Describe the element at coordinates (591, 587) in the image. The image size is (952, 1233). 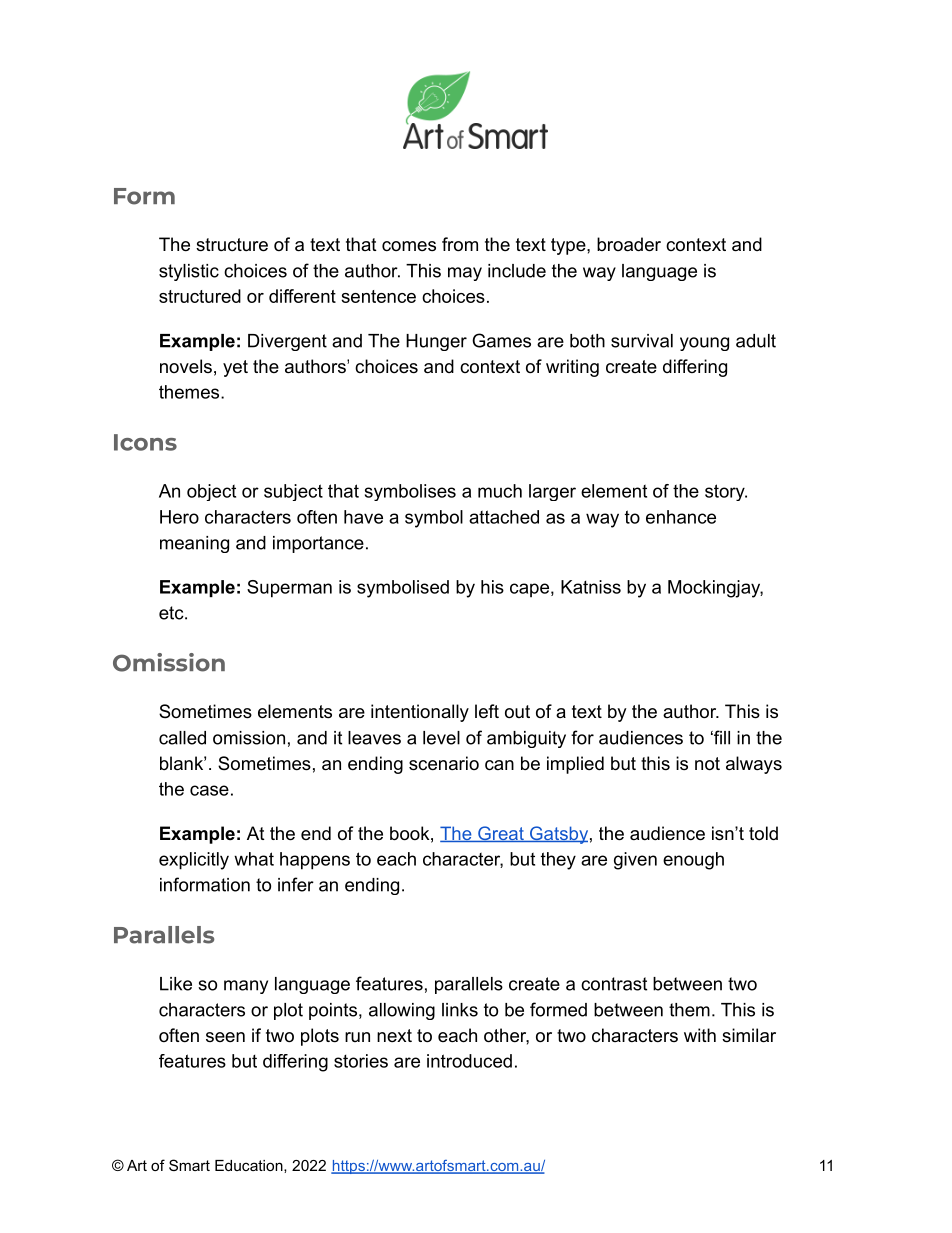
I see `Katniss` at that location.
